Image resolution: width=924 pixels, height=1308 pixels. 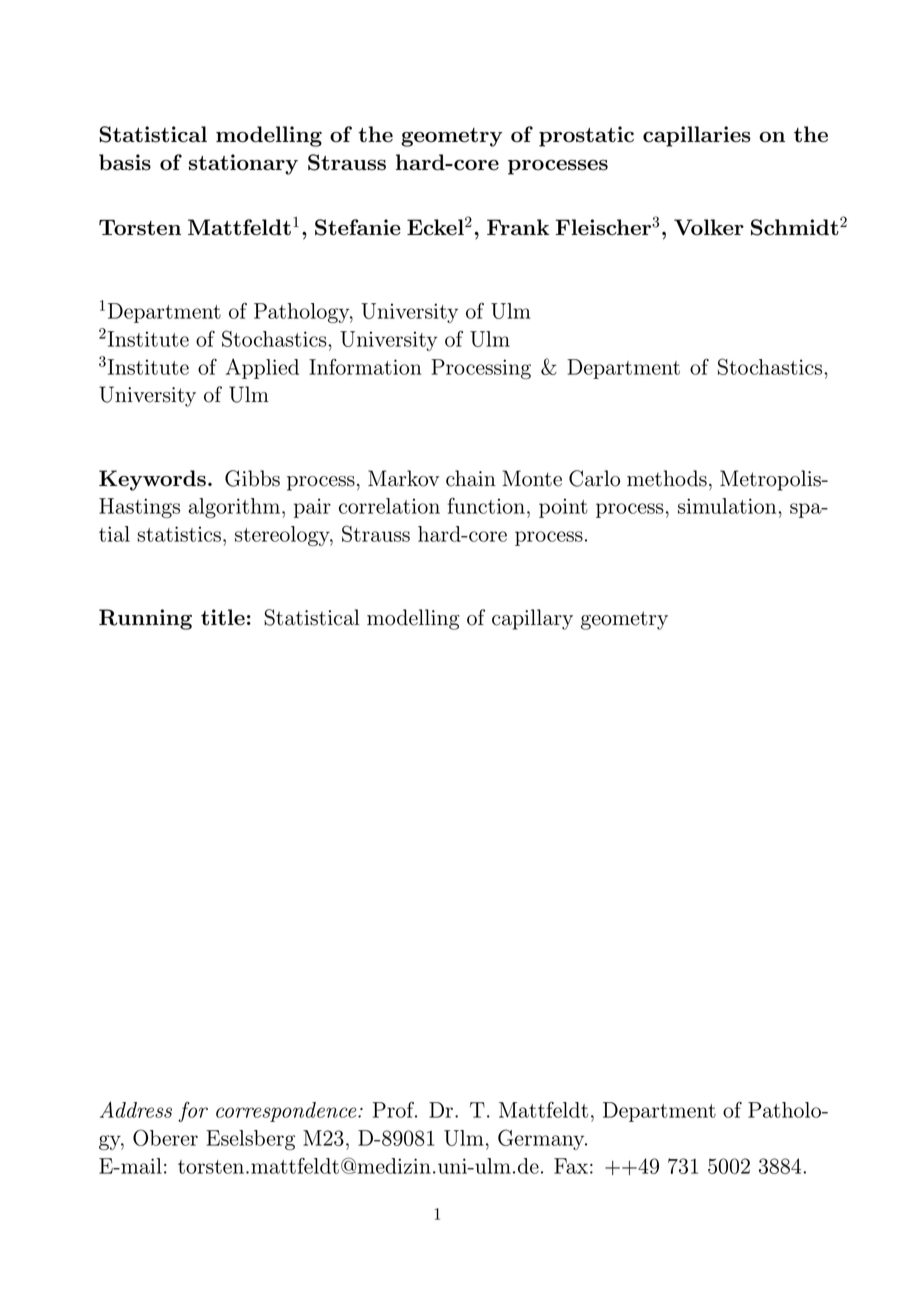 What do you see at coordinates (136, 1109) in the image?
I see `Address` at bounding box center [136, 1109].
